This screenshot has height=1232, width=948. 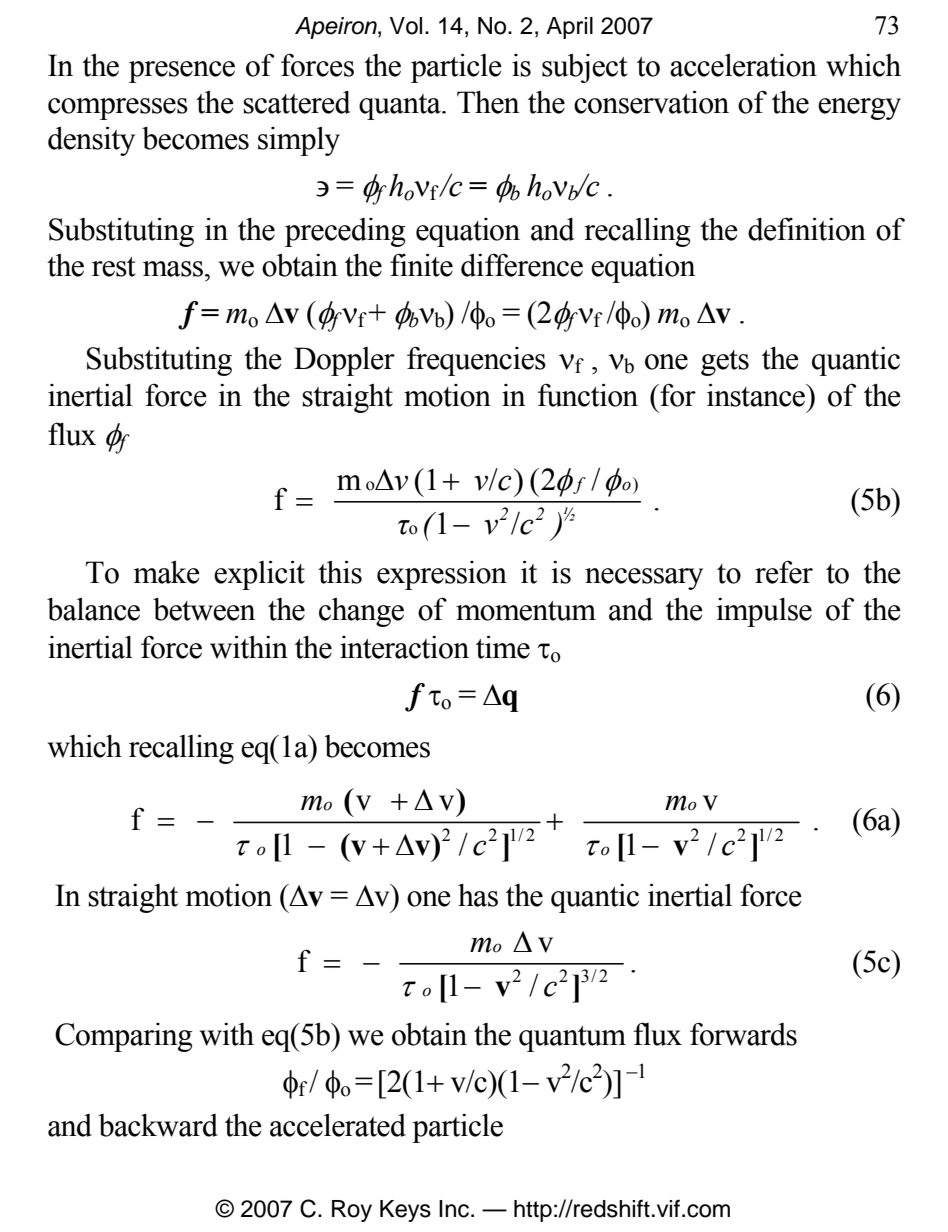 What do you see at coordinates (478, 895) in the screenshot?
I see `has` at bounding box center [478, 895].
